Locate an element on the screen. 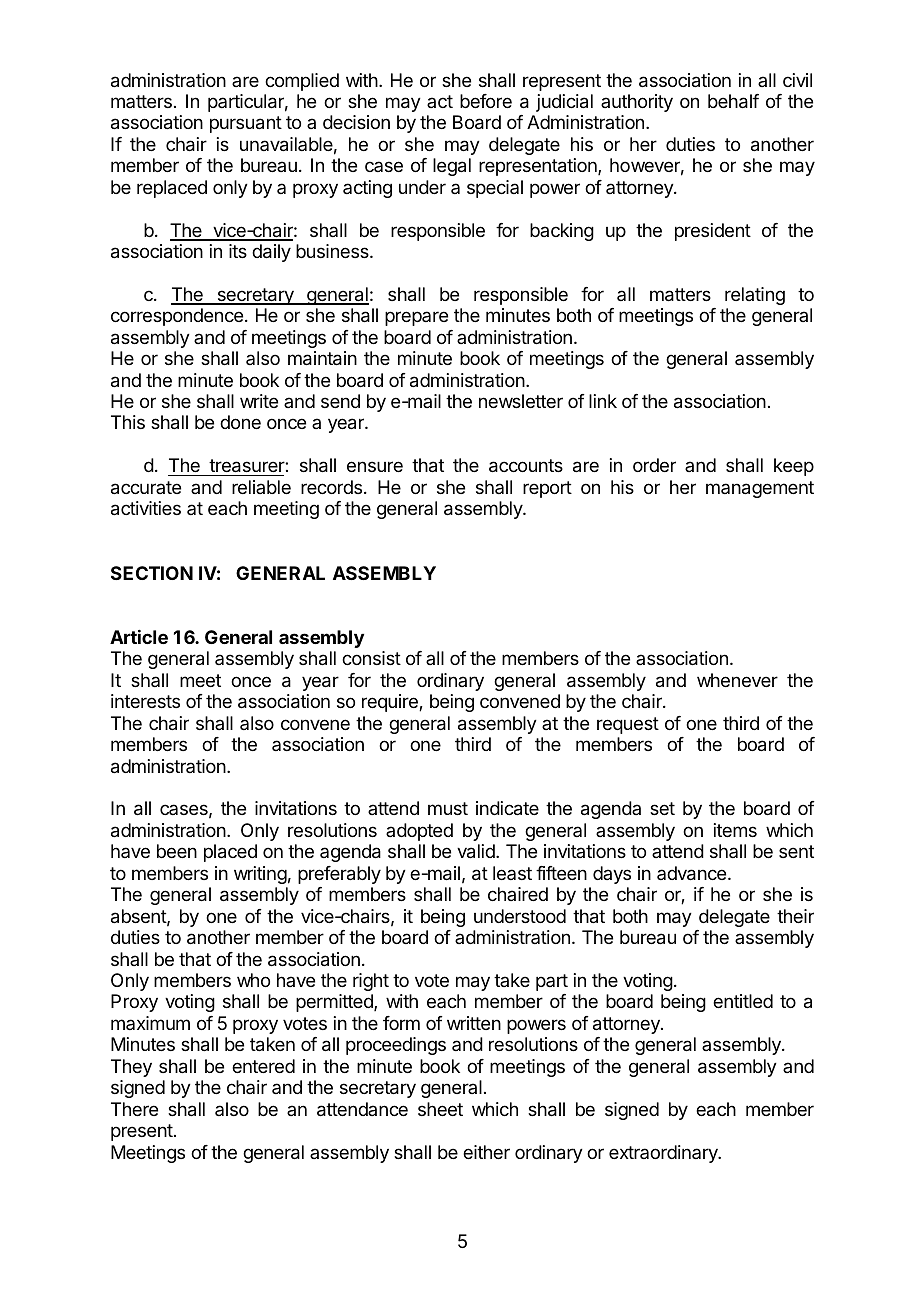  done is located at coordinates (240, 422).
